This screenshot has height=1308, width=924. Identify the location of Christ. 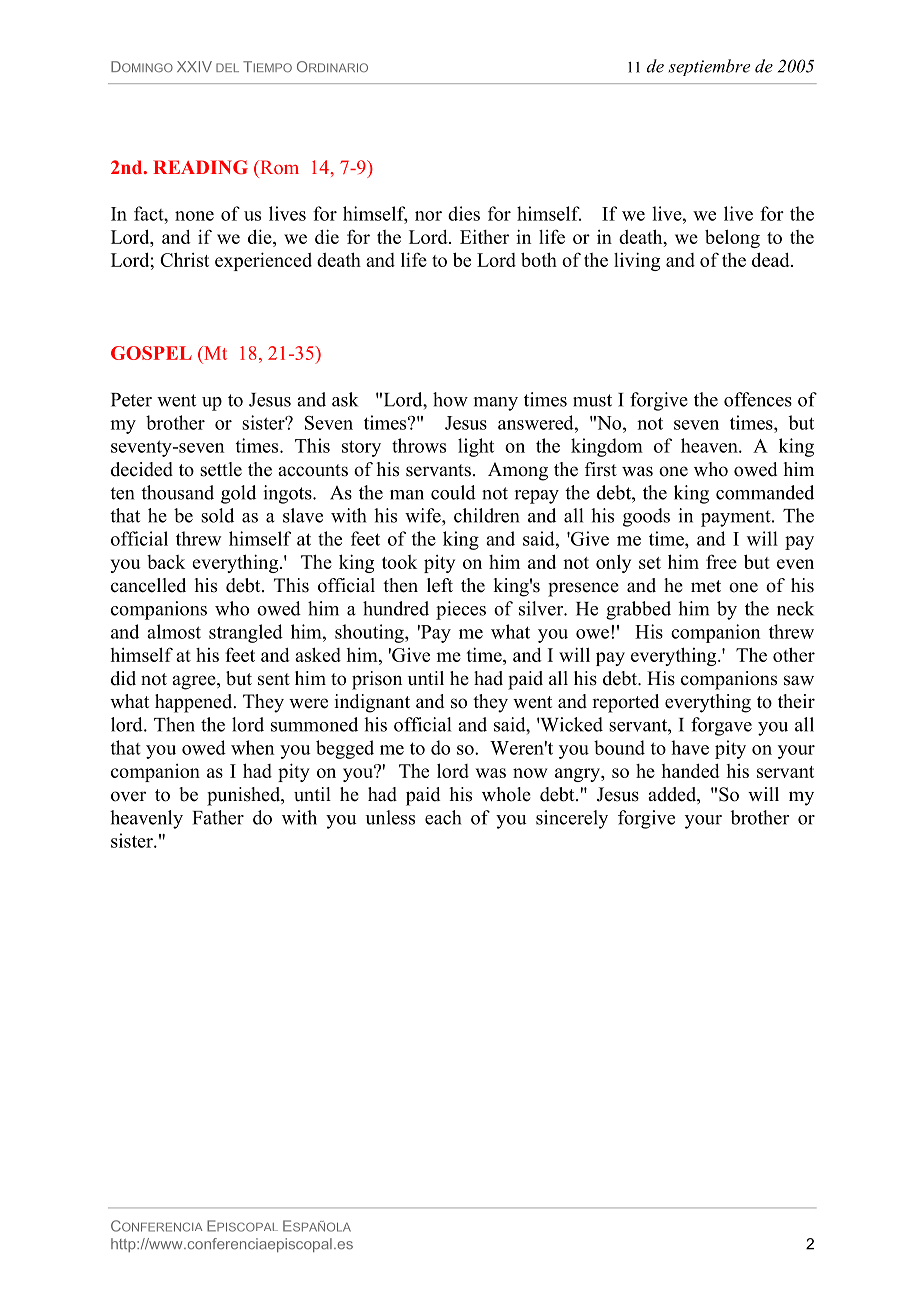
(184, 259).
